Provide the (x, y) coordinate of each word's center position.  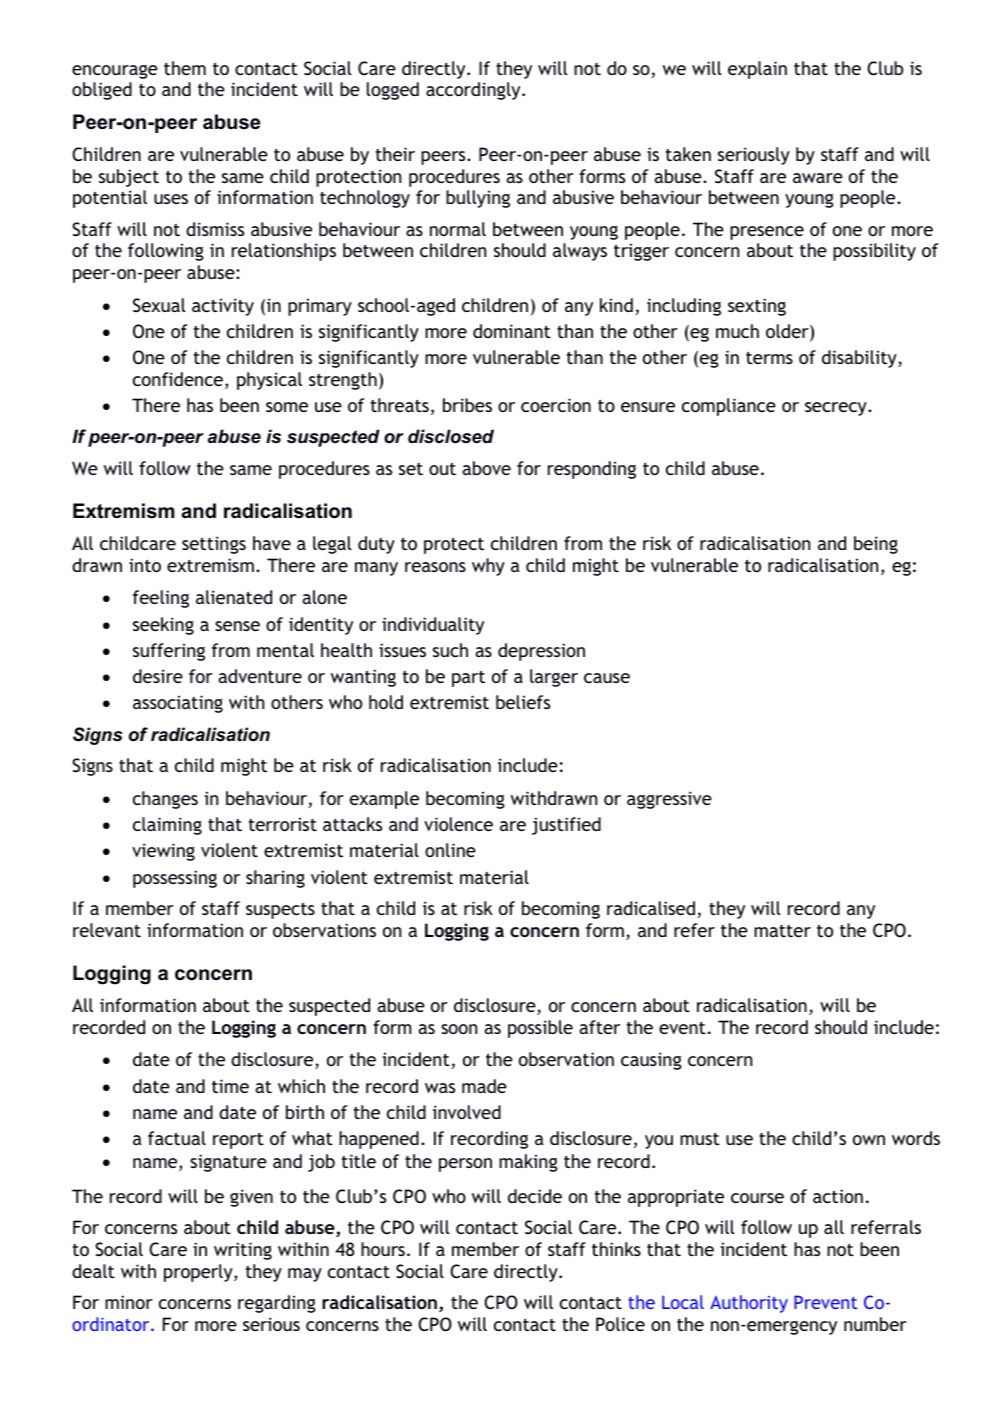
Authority (749, 1304)
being (876, 545)
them (185, 68)
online (450, 850)
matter (782, 931)
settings (214, 545)
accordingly (474, 91)
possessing (175, 879)
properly (199, 1273)
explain (757, 70)
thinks (616, 1249)
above (486, 468)
